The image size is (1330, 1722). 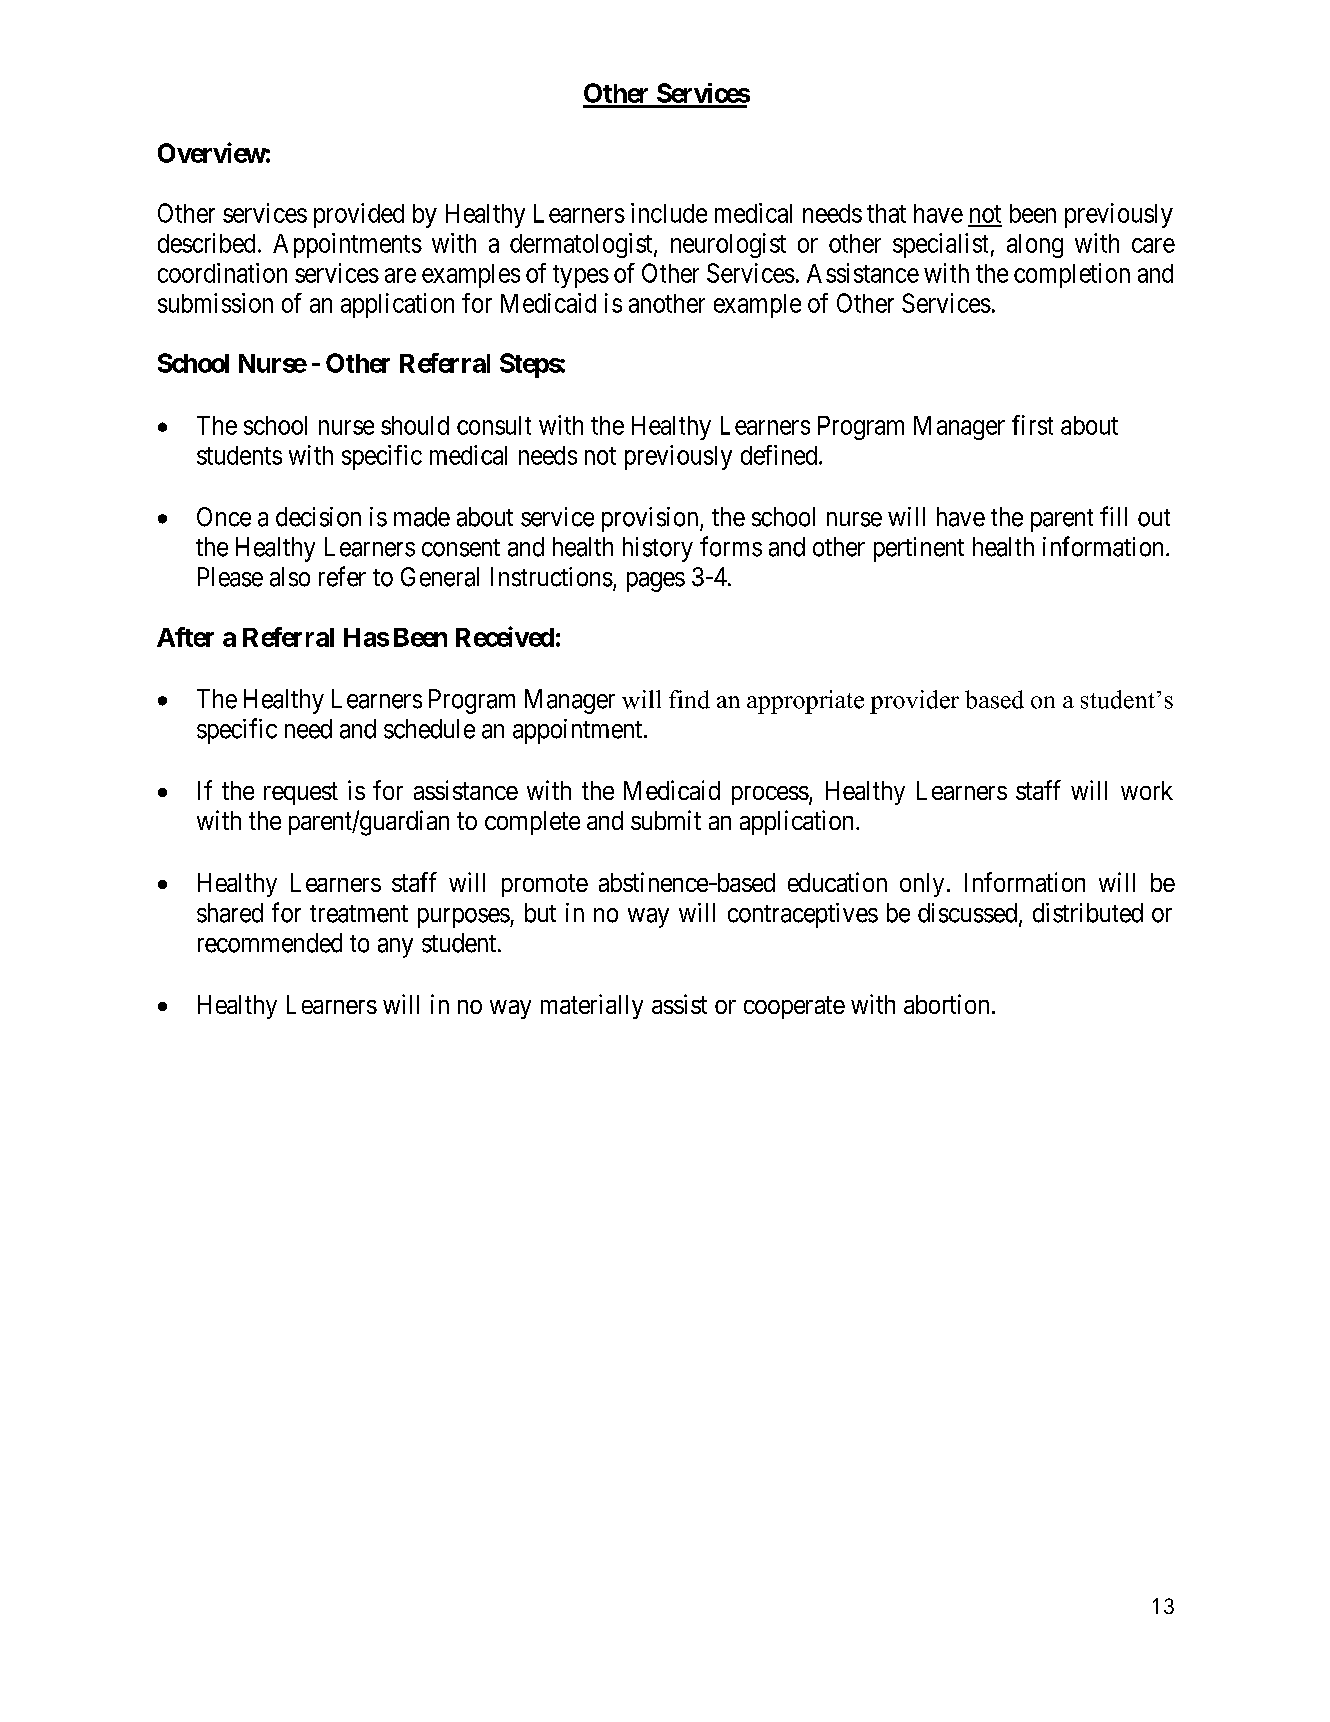 I want to click on provider, so click(x=914, y=702).
